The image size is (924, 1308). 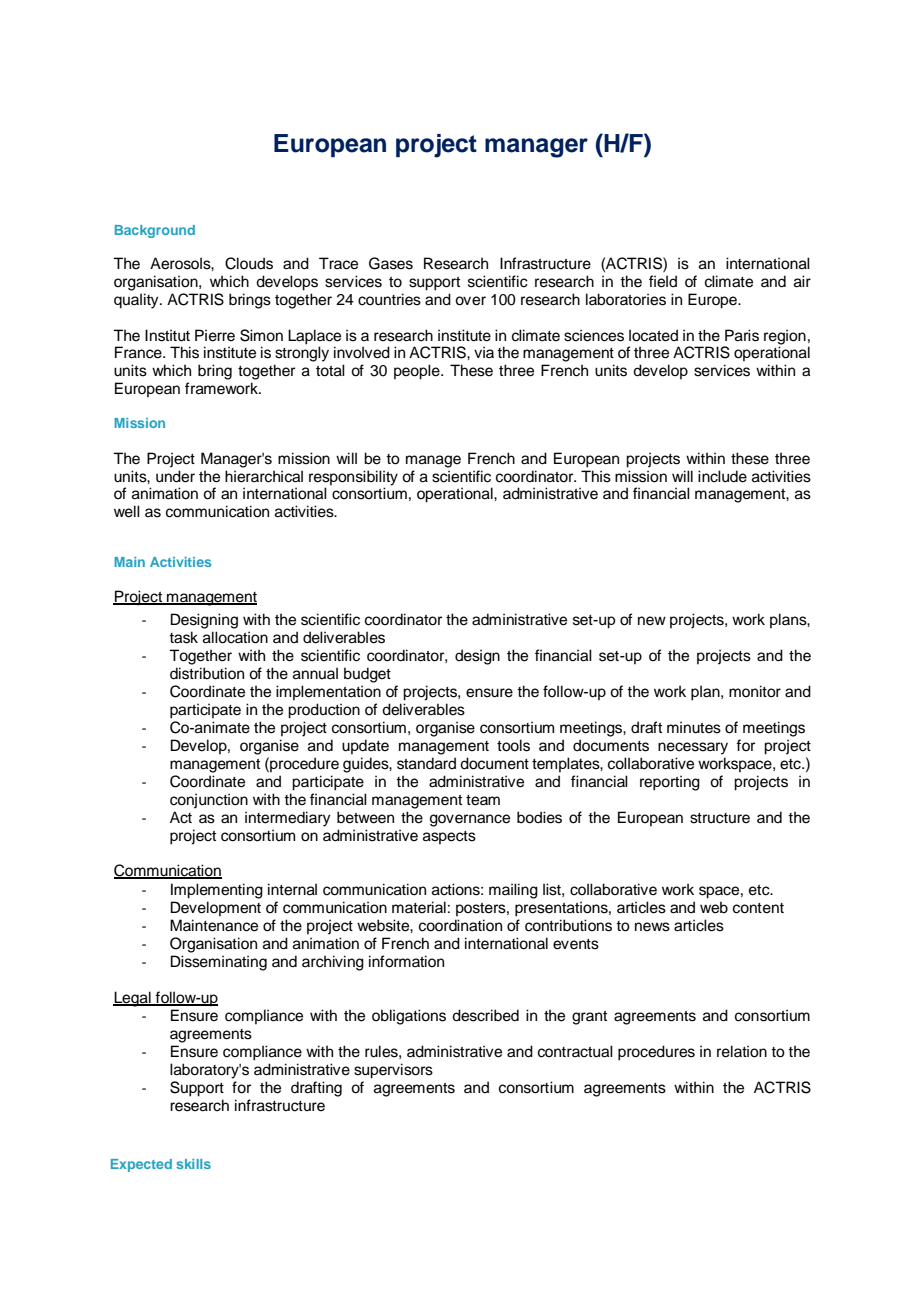 I want to click on coordination, so click(x=460, y=925).
